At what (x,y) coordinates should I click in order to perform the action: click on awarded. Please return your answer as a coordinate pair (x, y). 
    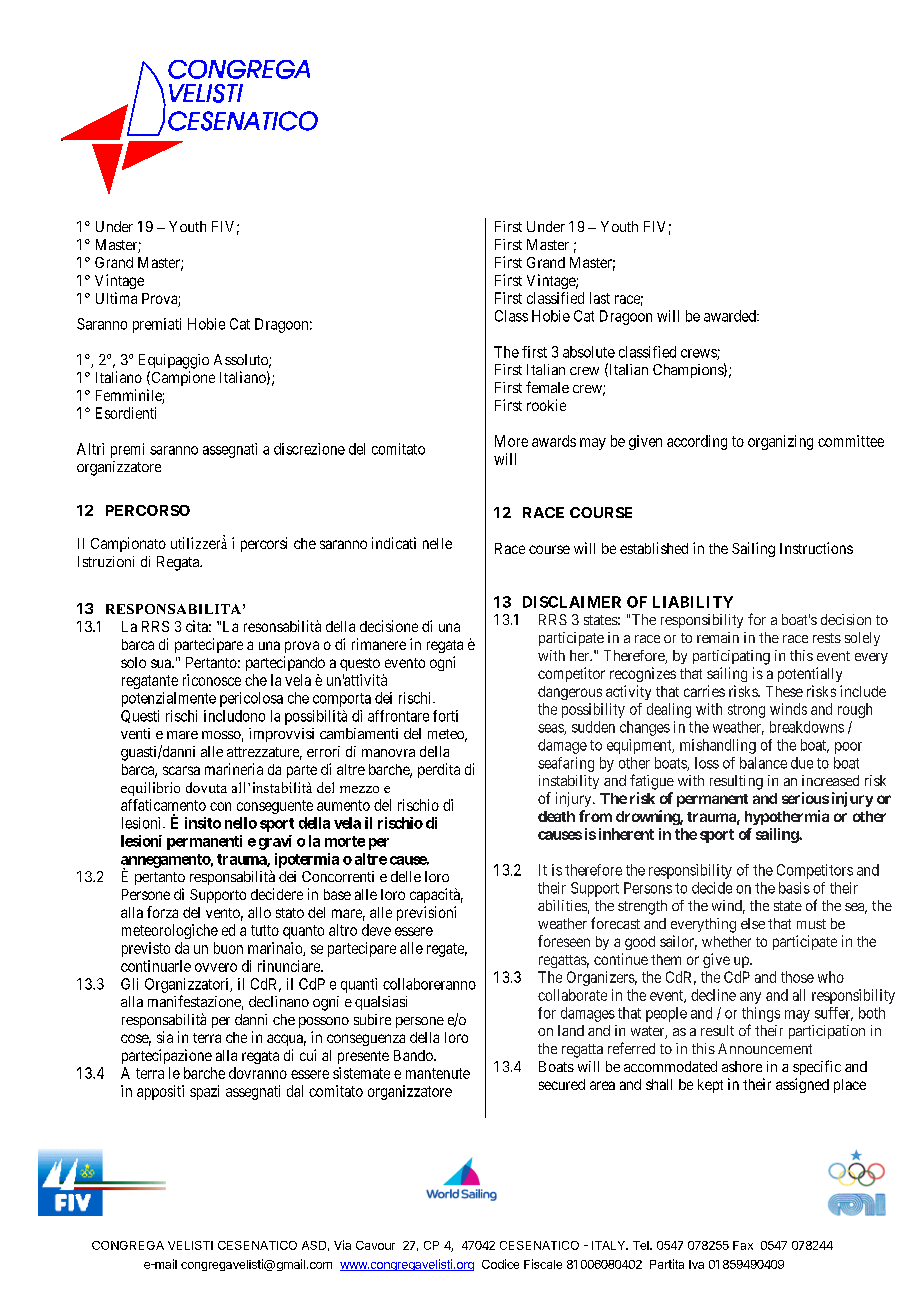
    Looking at the image, I should click on (731, 316).
